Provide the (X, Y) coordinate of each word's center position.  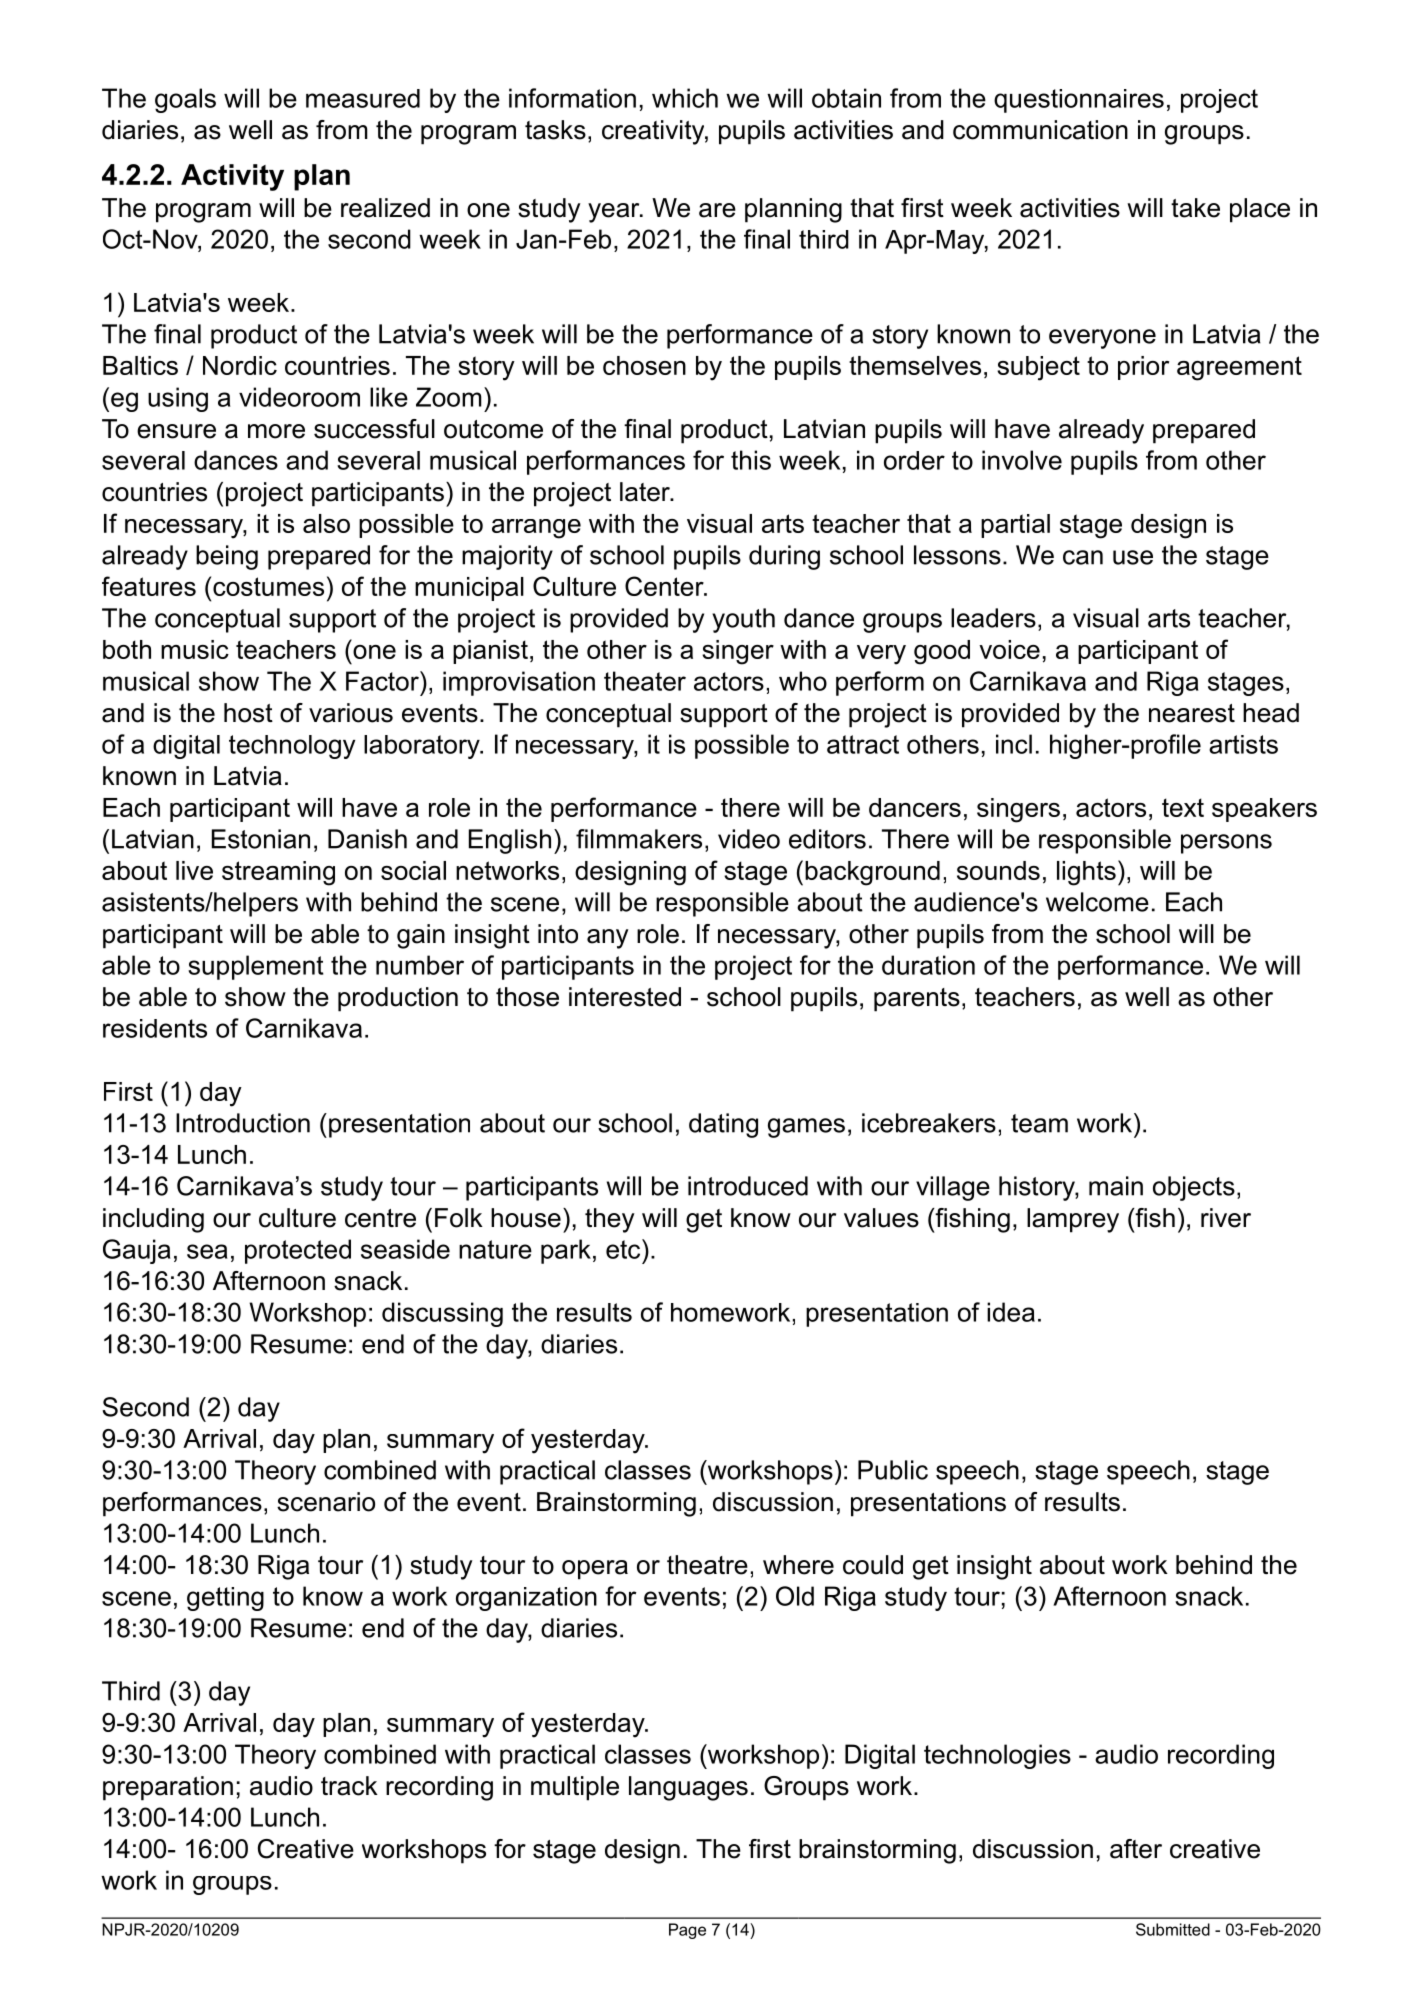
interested (625, 997)
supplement (256, 967)
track (349, 1786)
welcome (1097, 902)
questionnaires (1079, 101)
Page (687, 1931)
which (685, 98)
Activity (232, 177)
